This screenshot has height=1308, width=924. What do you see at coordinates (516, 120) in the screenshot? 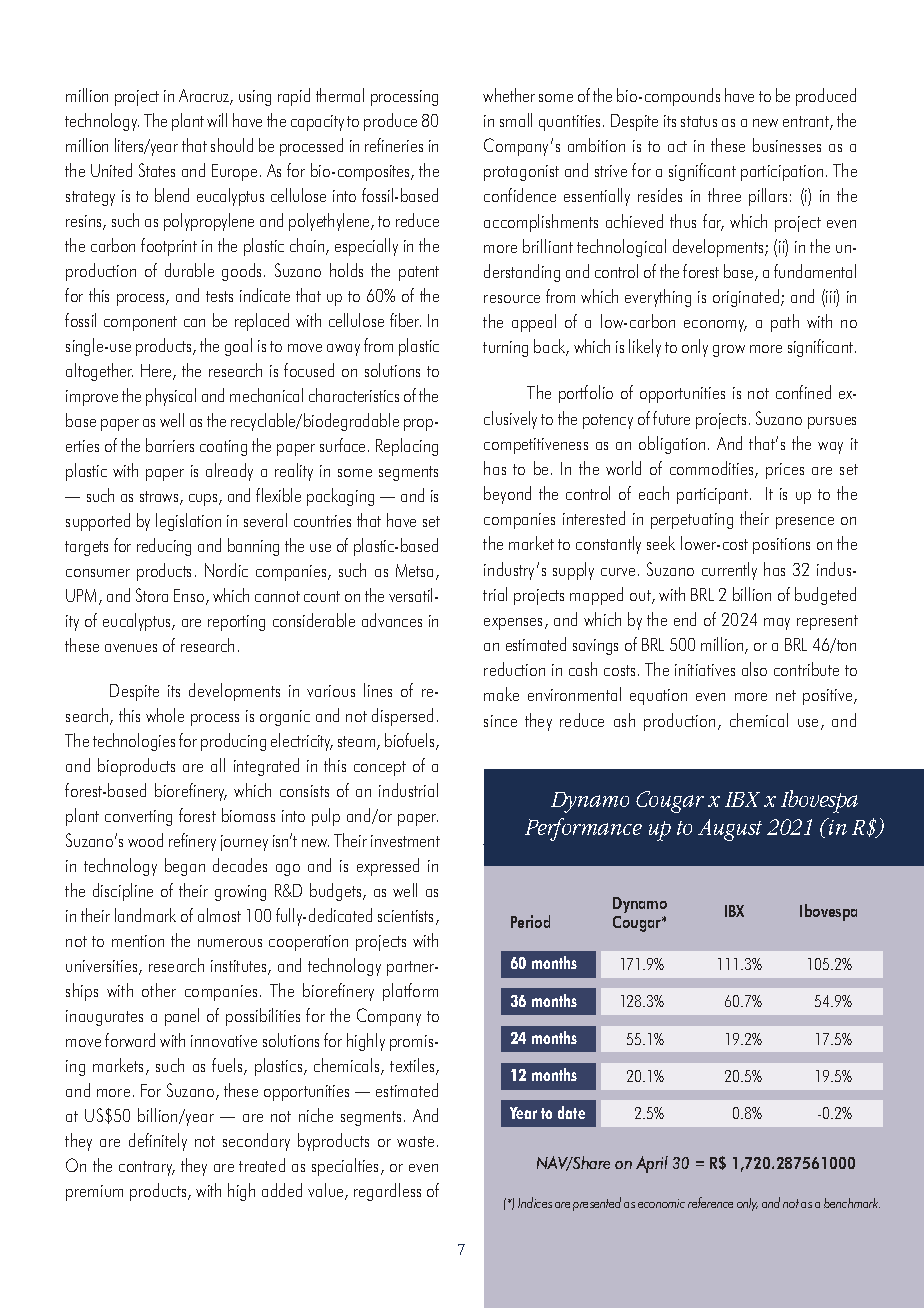
I see `small` at bounding box center [516, 120].
